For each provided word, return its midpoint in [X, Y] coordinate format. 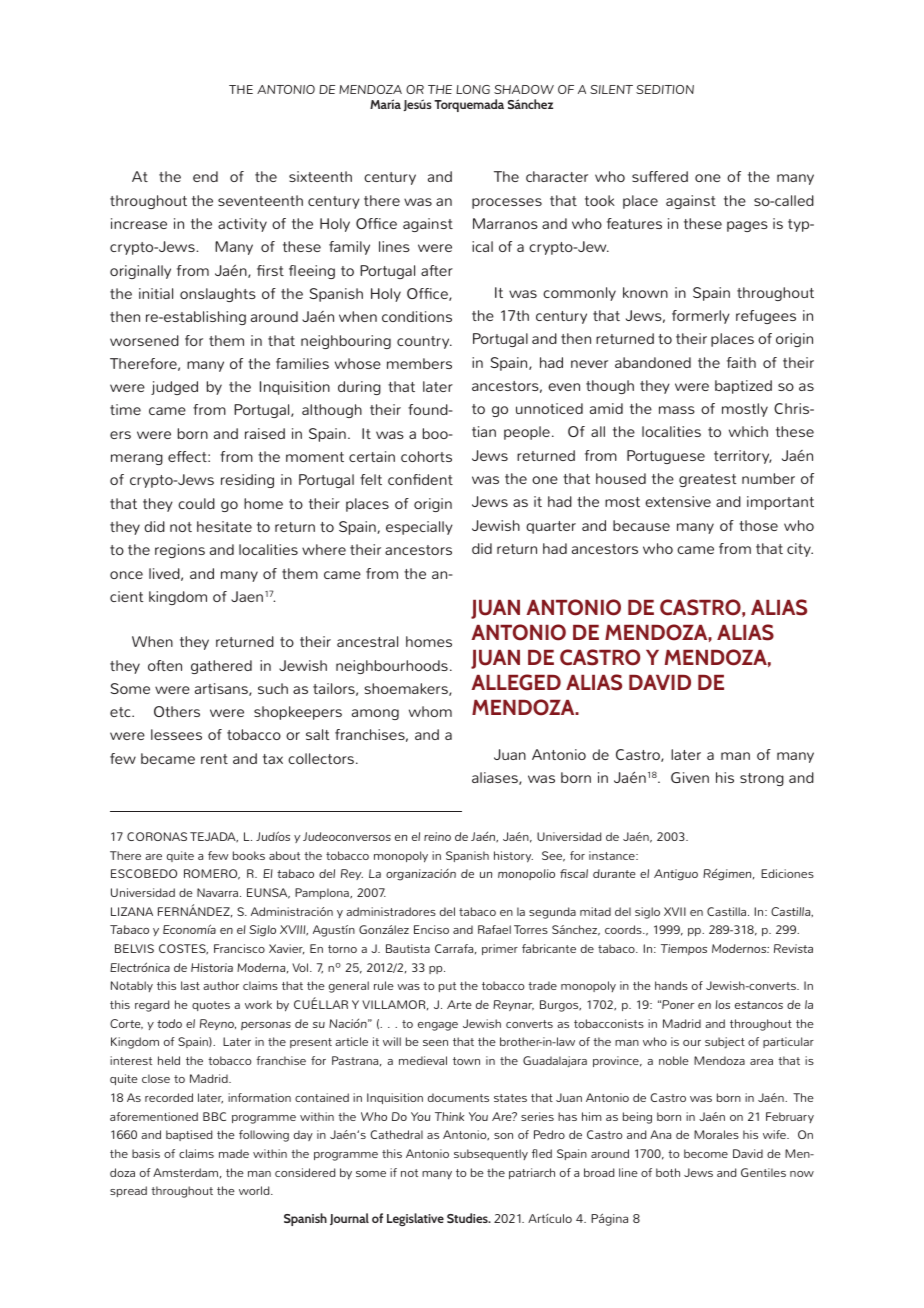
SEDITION [665, 89]
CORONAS [157, 836]
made [234, 1153]
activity [242, 225]
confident [420, 479]
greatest [708, 480]
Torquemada [469, 105]
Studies [468, 1218]
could [196, 503]
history [513, 857]
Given [690, 777]
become [706, 1153]
